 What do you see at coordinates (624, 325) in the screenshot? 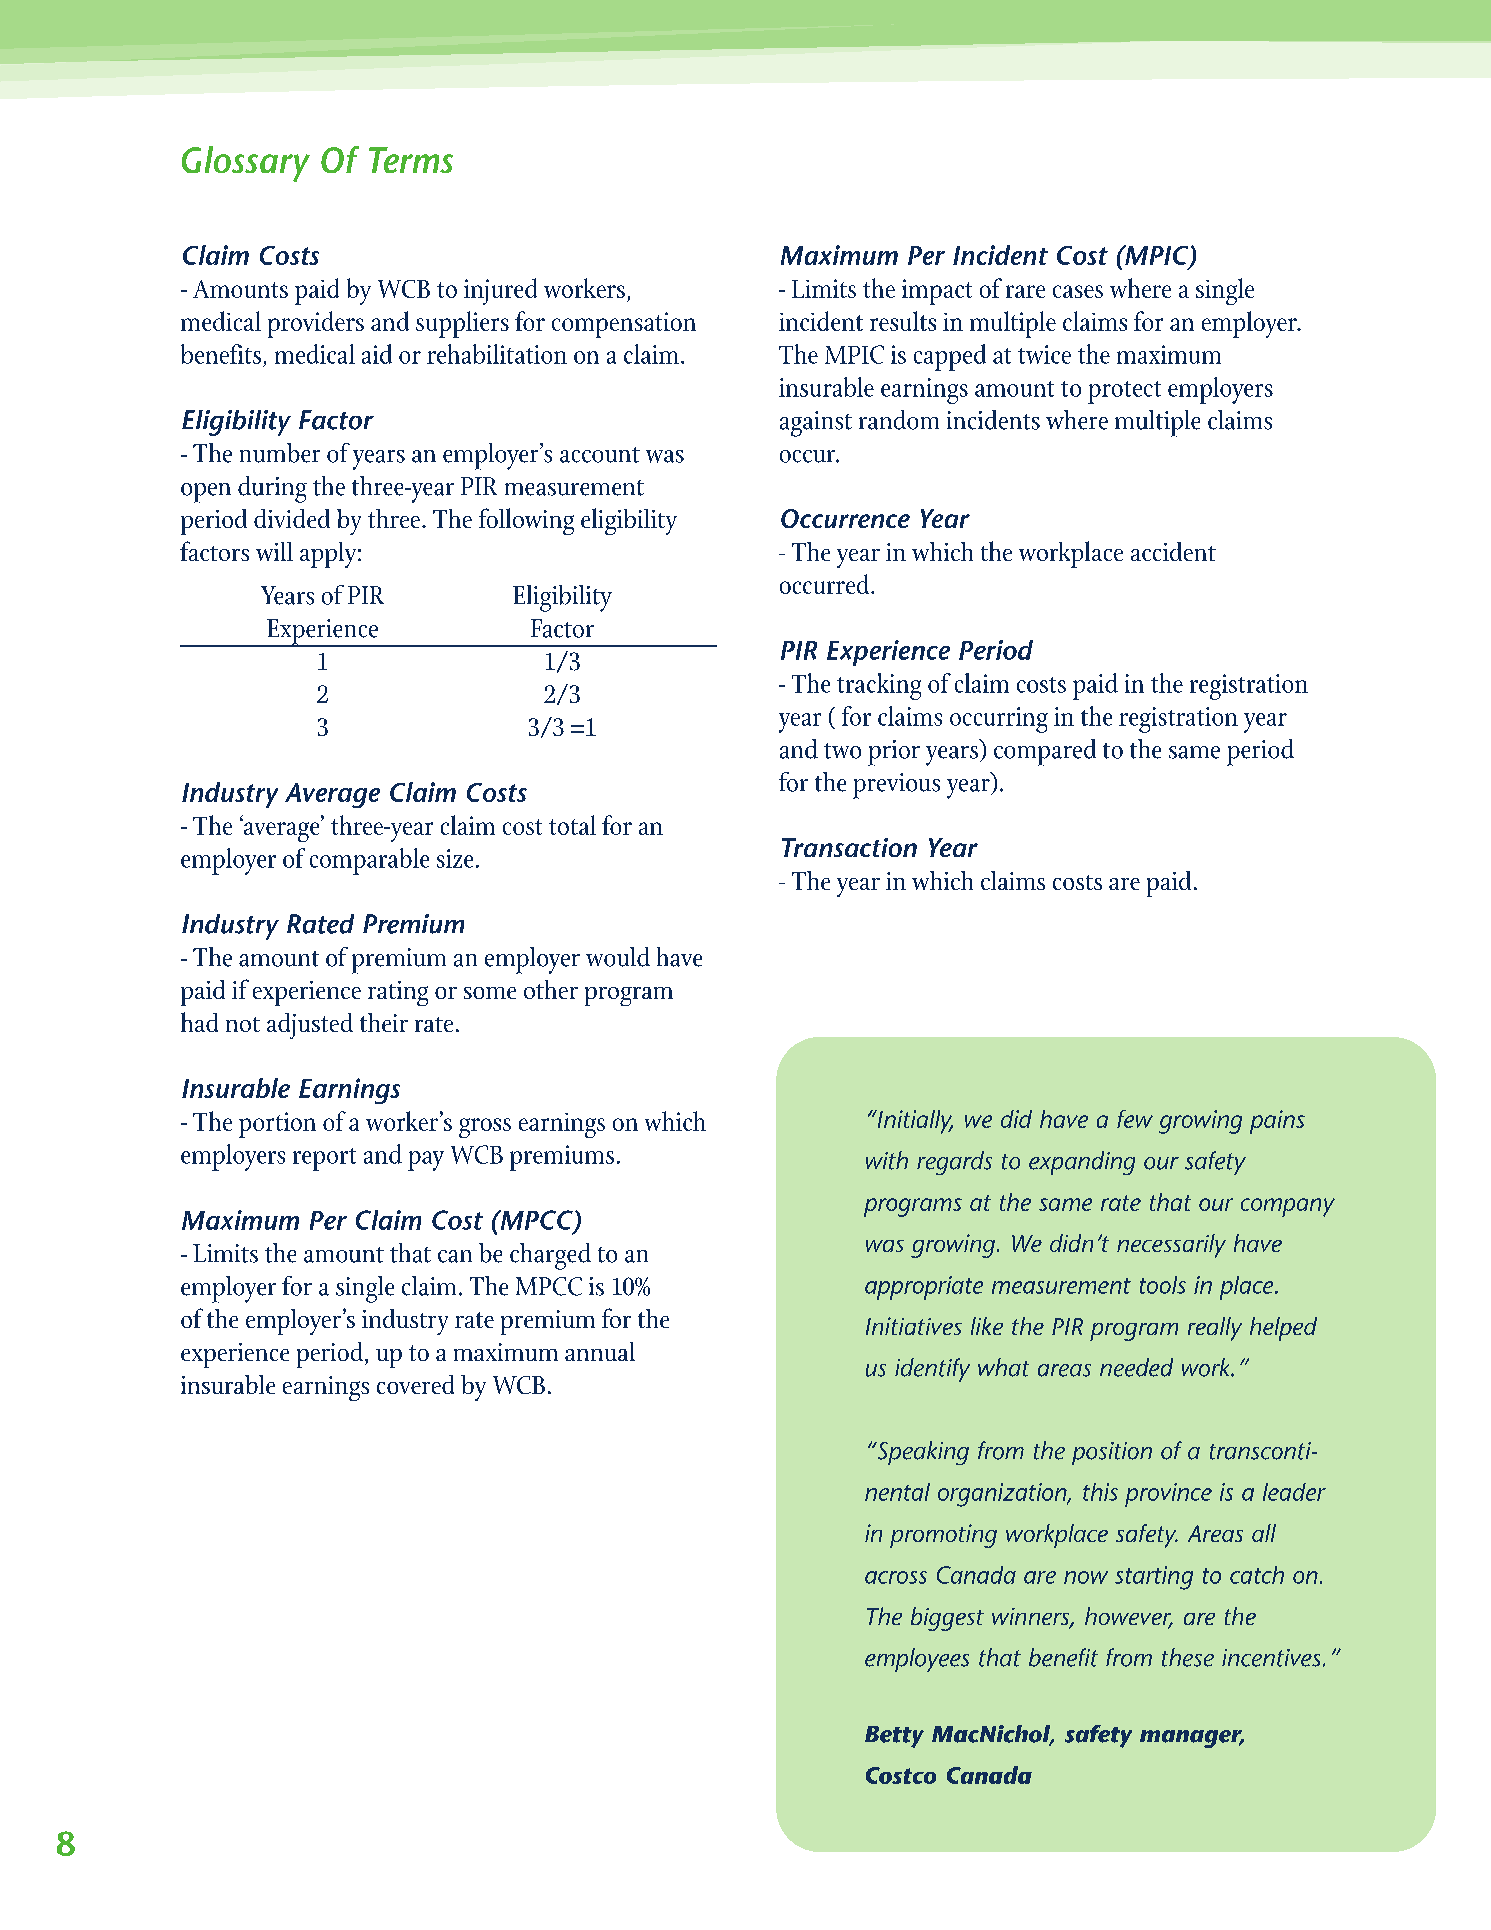
I see `compensation` at bounding box center [624, 325].
